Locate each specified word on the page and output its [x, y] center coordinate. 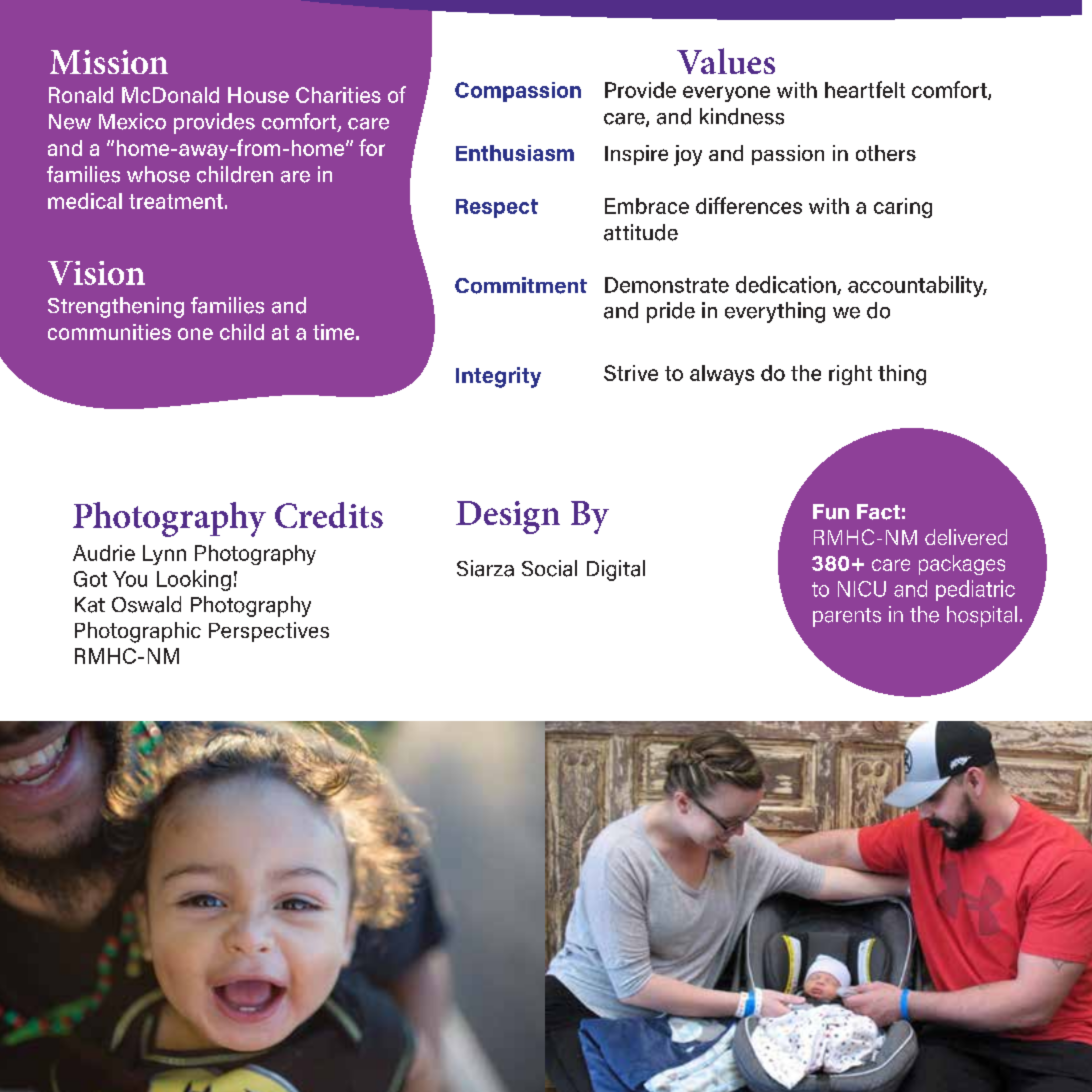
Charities [338, 95]
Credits [329, 515]
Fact [878, 512]
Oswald [146, 604]
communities [109, 332]
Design [508, 517]
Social [549, 568]
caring [903, 208]
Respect [497, 208]
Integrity [498, 377]
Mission [109, 62]
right [850, 375]
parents [847, 617]
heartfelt [865, 89]
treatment [176, 201]
